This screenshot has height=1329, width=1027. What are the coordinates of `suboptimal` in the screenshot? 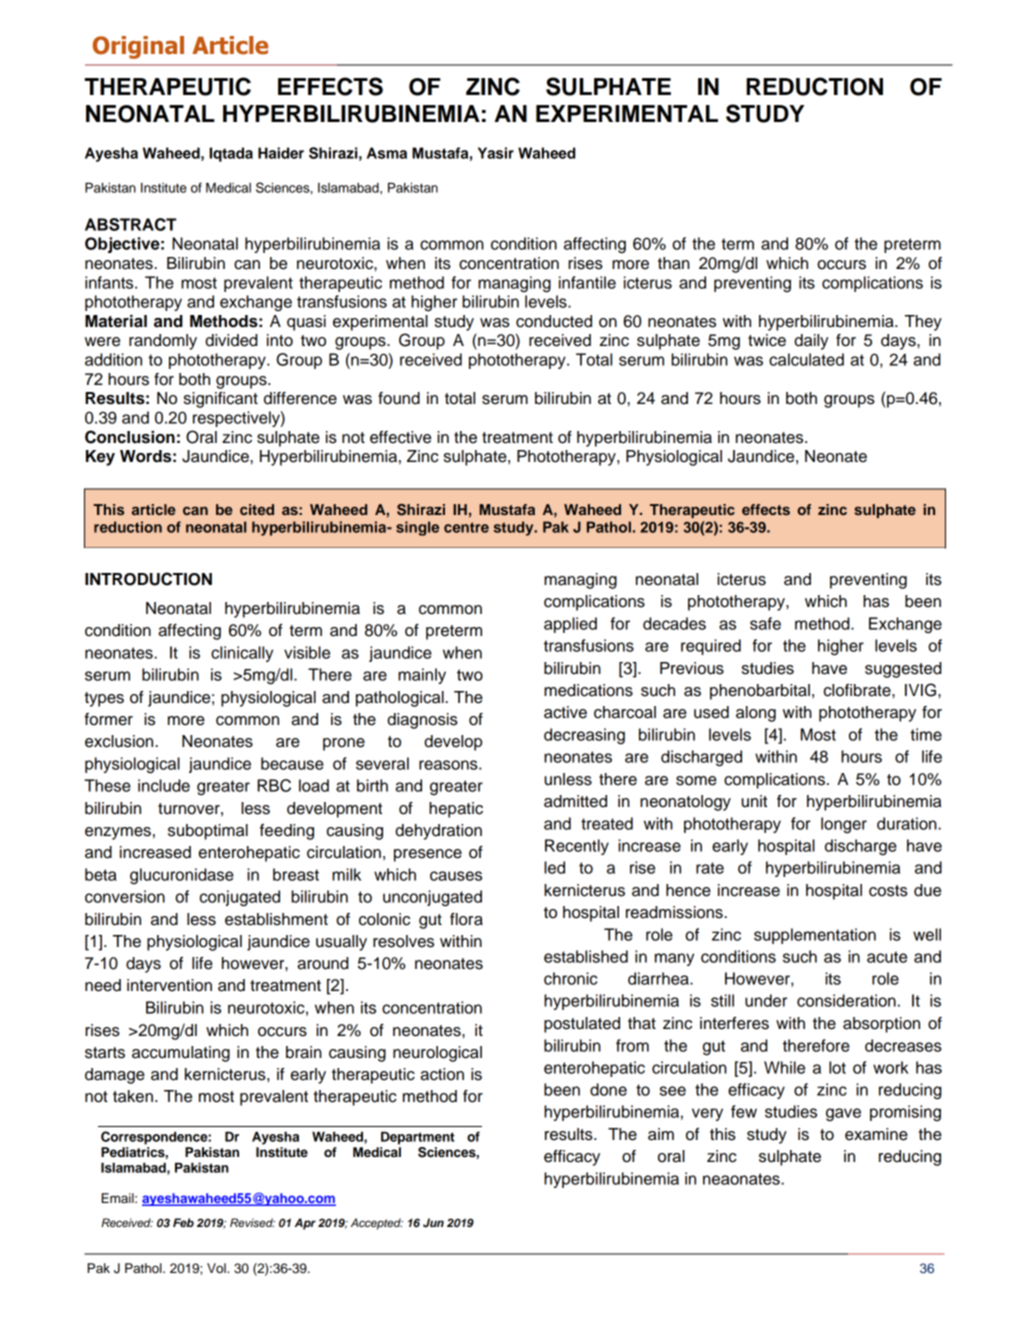 It's located at (208, 832).
